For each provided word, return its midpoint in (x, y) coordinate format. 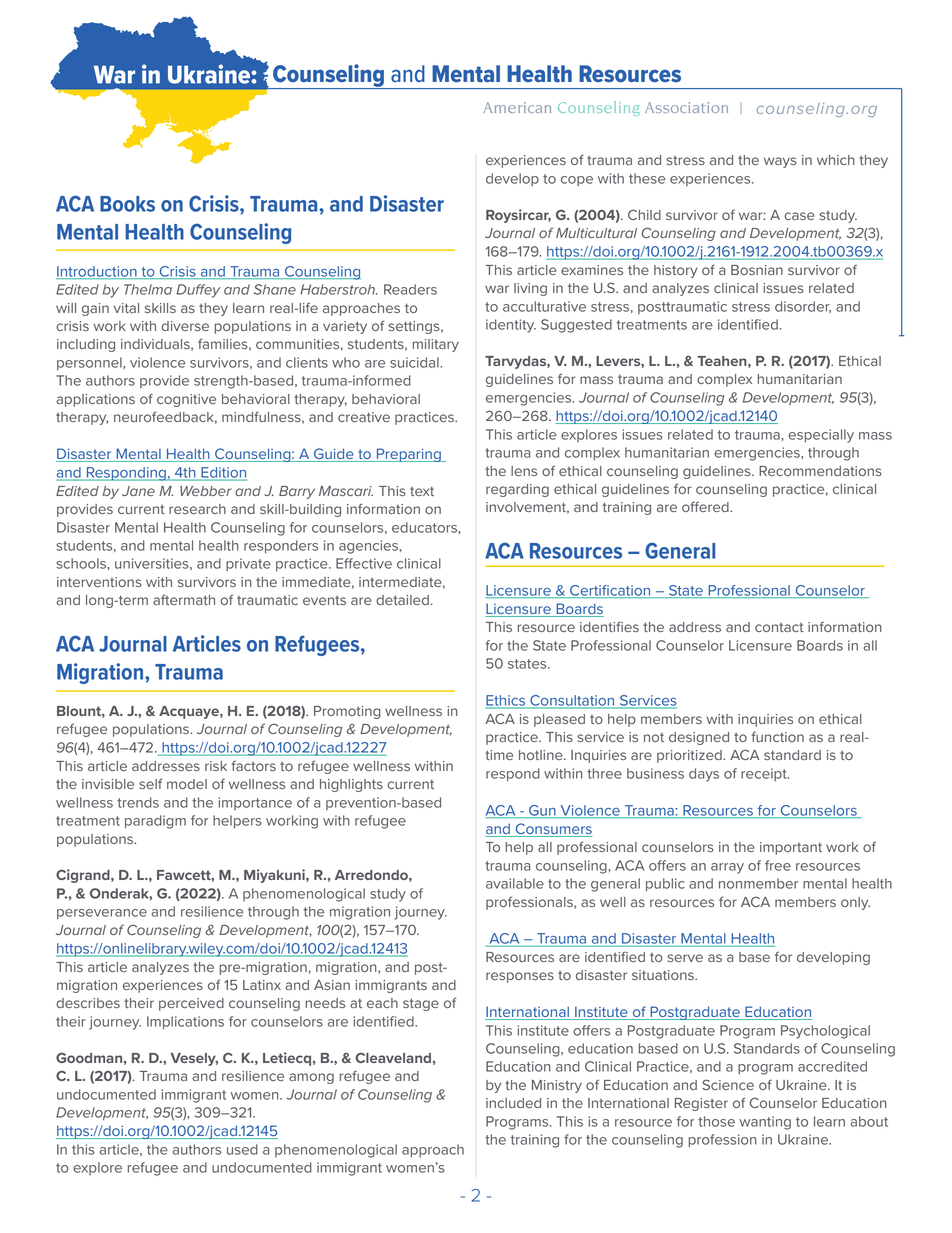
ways (780, 162)
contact (779, 627)
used (242, 1149)
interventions (99, 582)
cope (577, 181)
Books (127, 204)
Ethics (507, 701)
